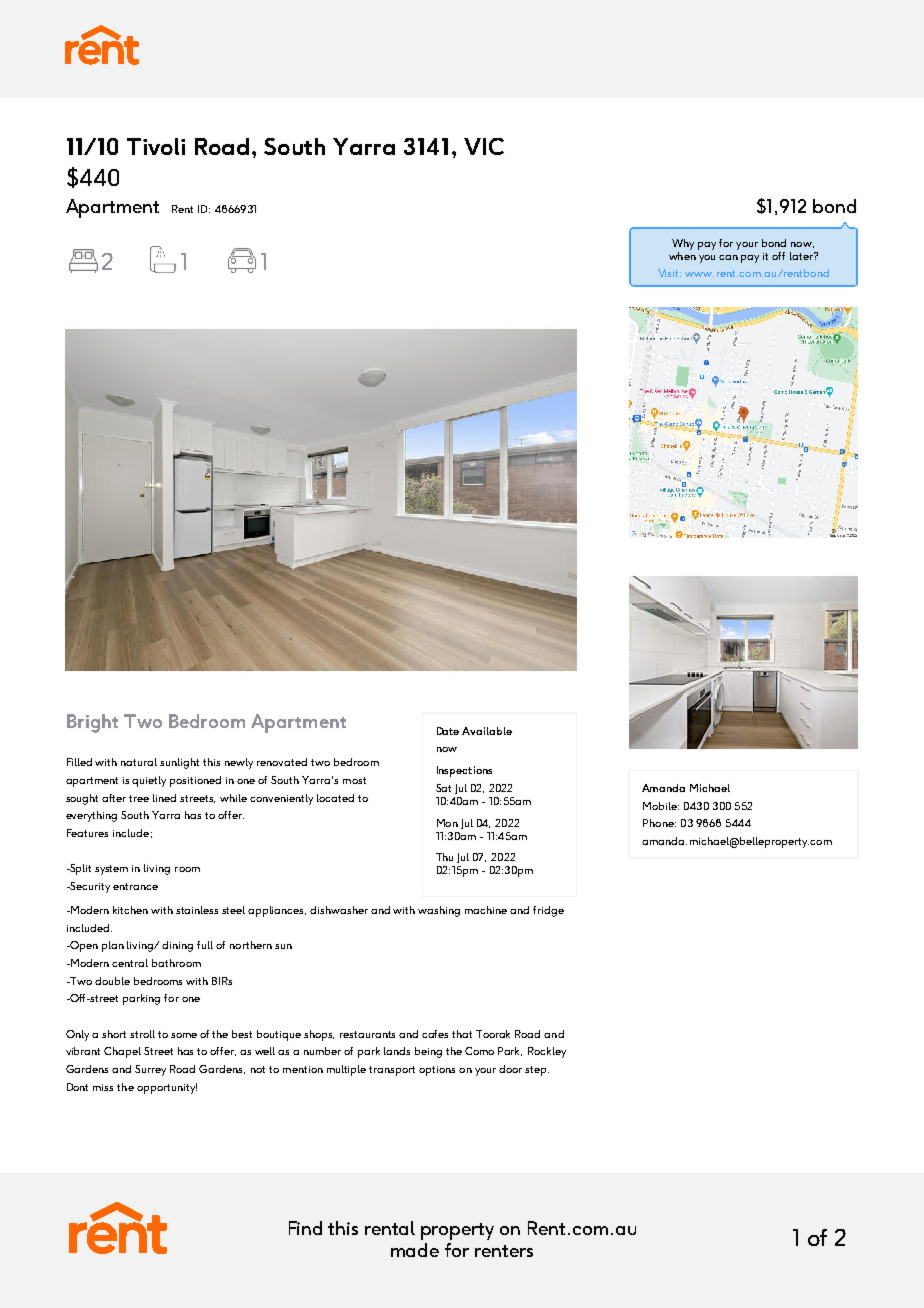  Describe the element at coordinates (305, 1228) in the page. I see `Find` at that location.
